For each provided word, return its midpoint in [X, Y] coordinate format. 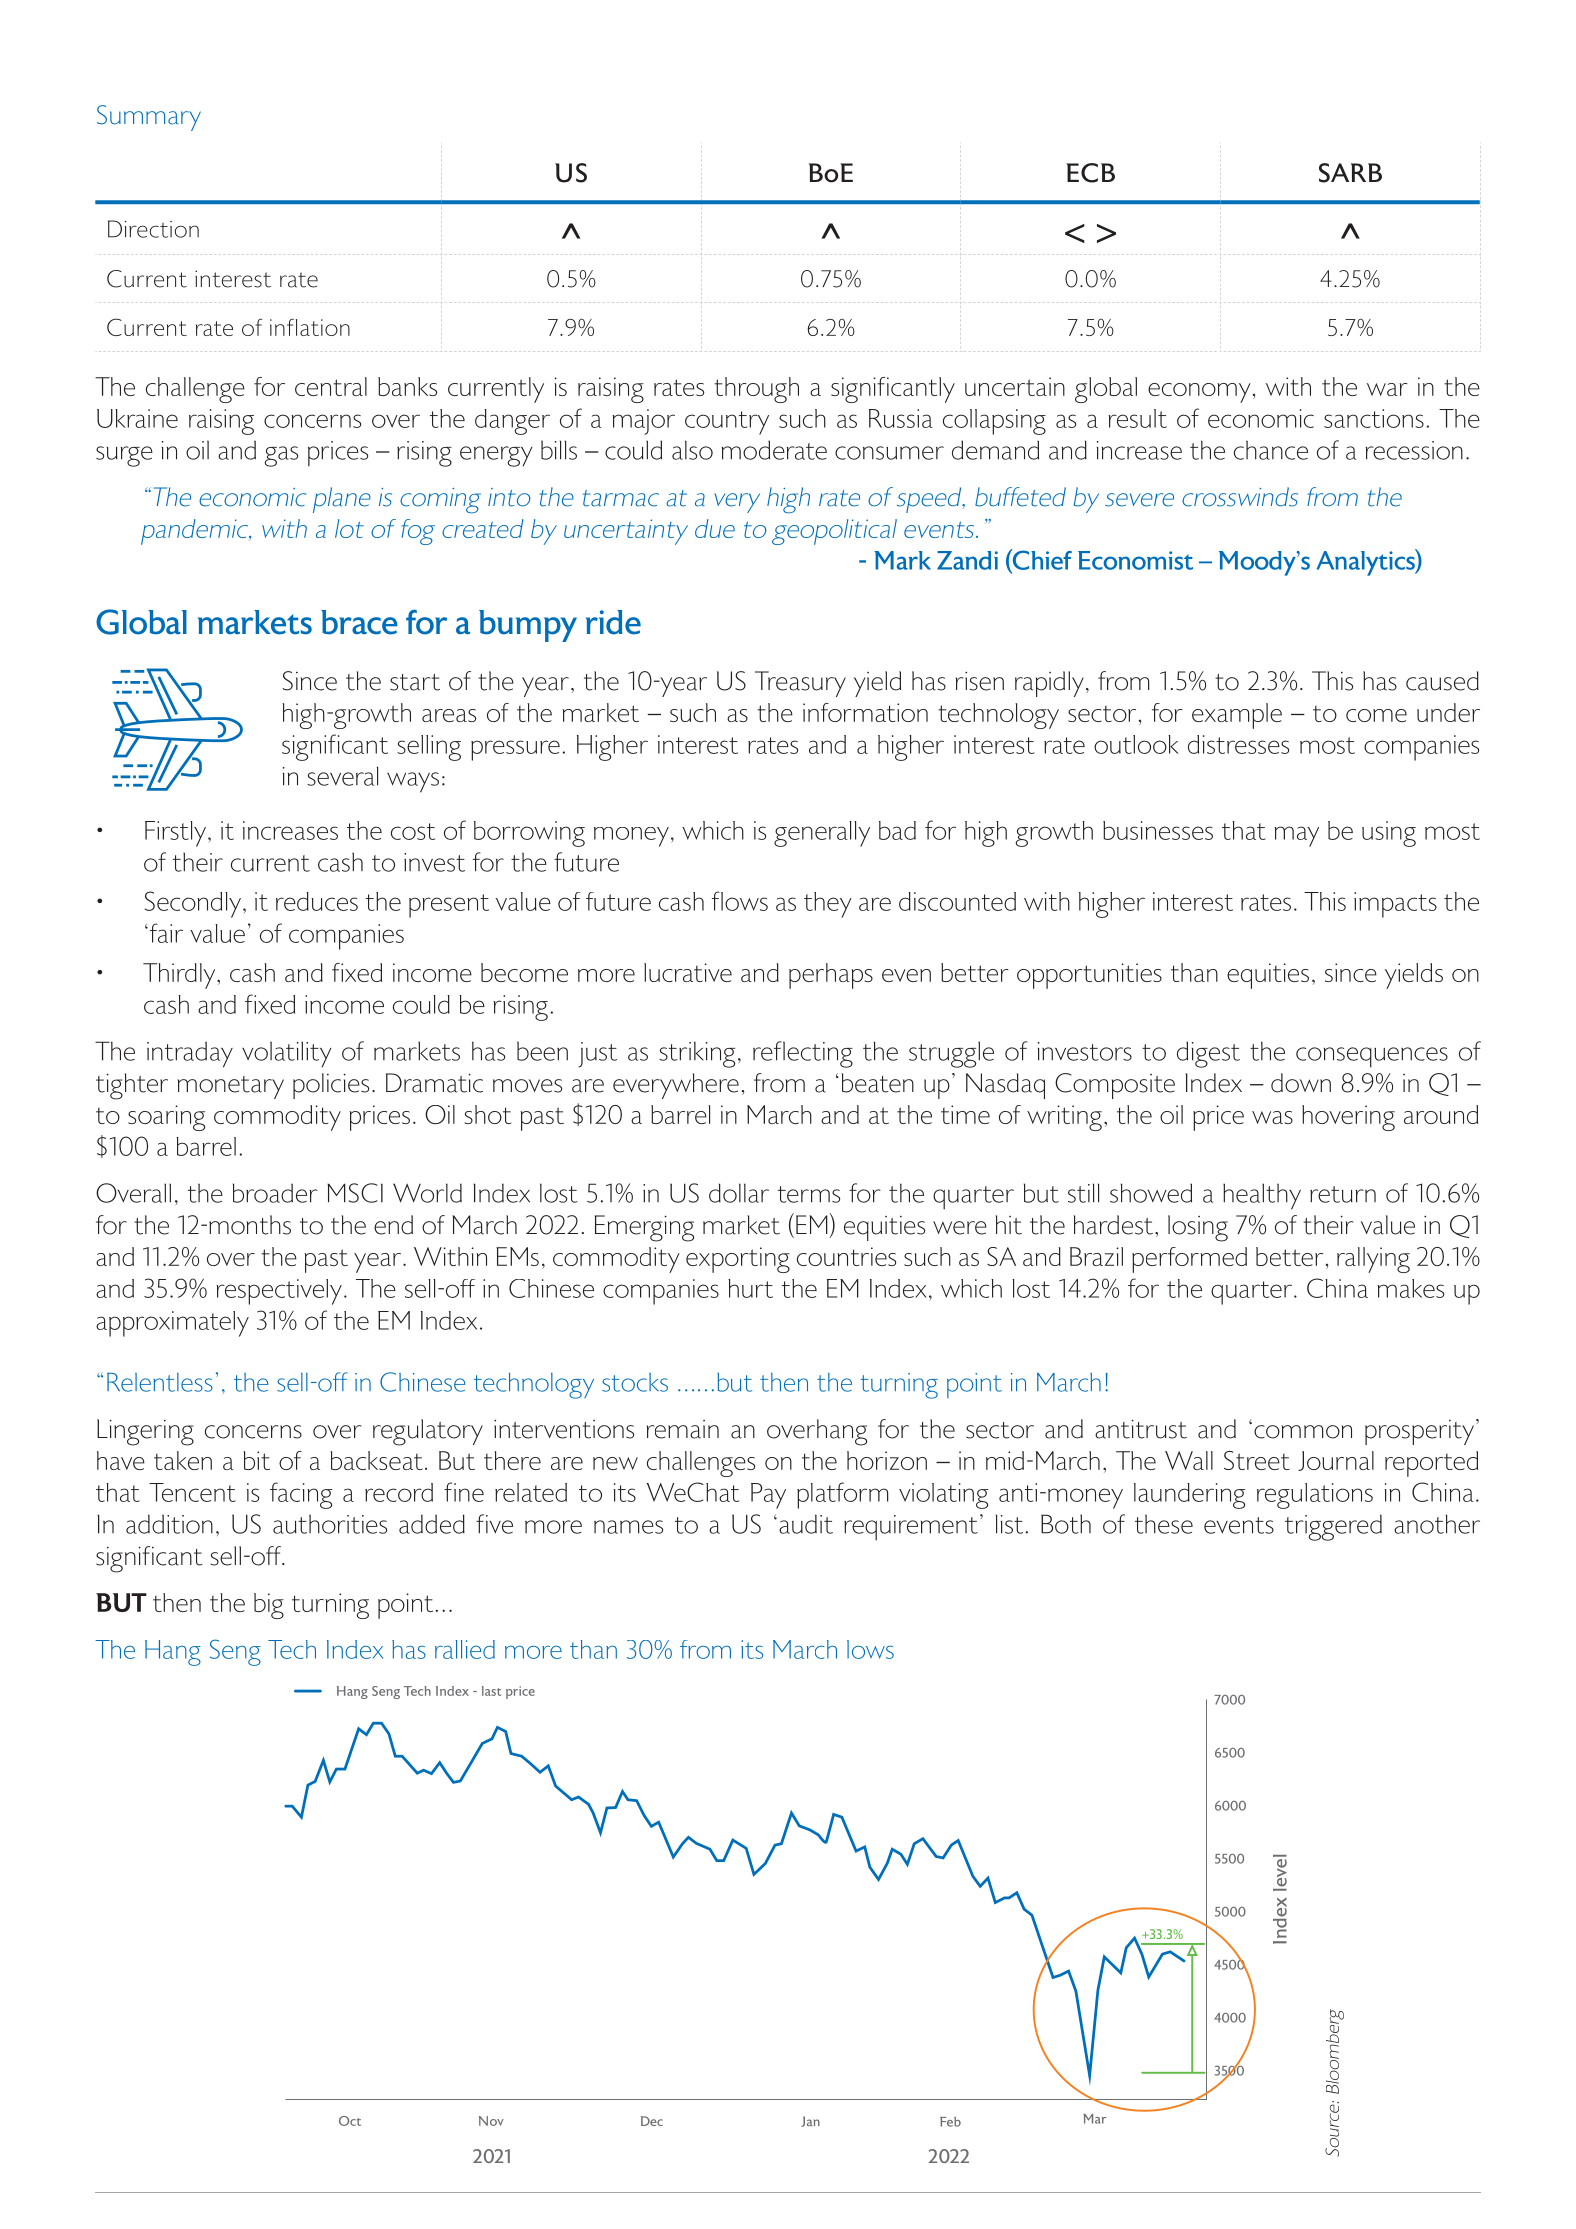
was [1272, 1117]
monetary [231, 1087]
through [756, 390]
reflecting [803, 1054]
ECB [1090, 173]
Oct [350, 2121]
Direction [153, 229]
